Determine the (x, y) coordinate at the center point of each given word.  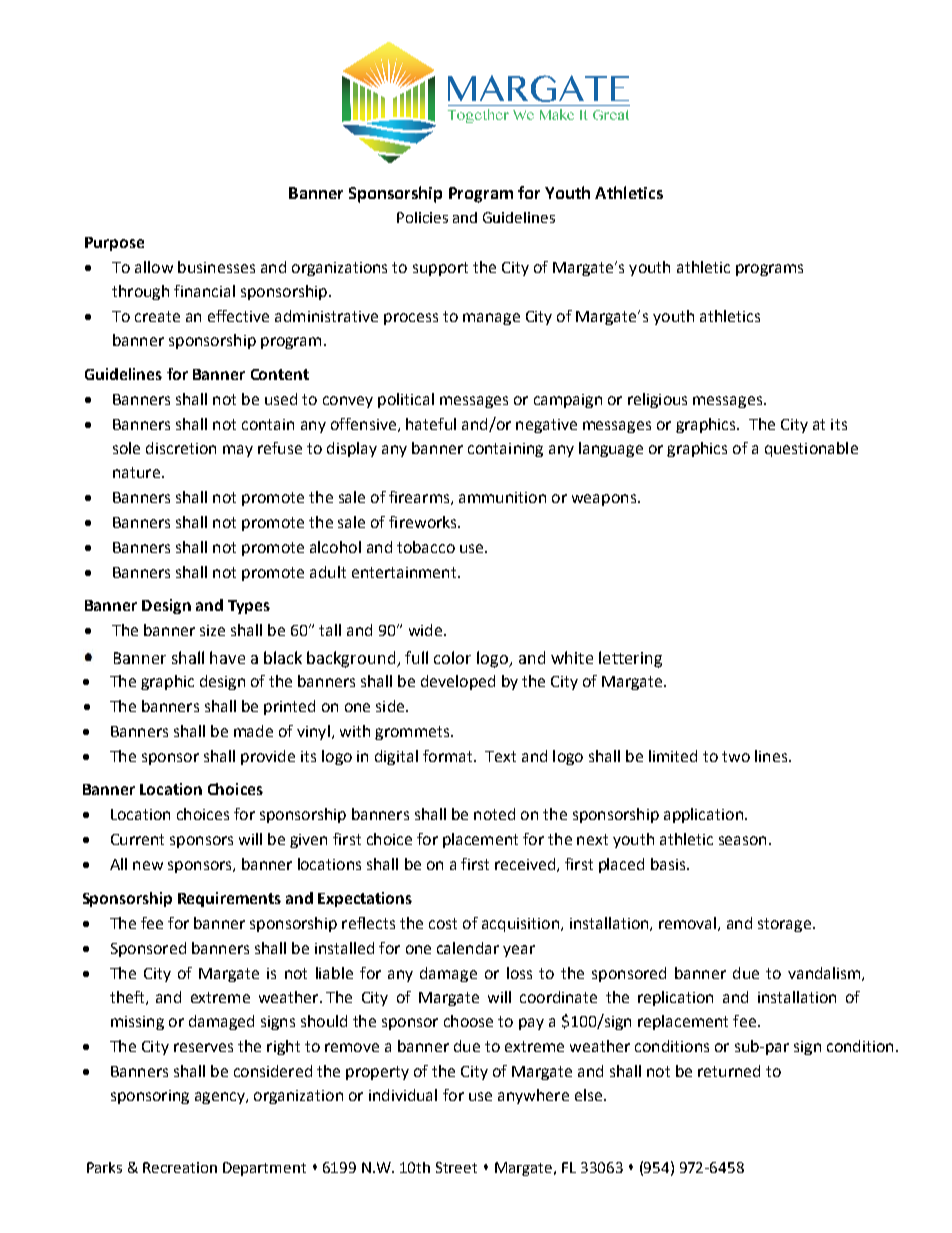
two (736, 756)
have (227, 657)
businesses (216, 267)
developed (458, 682)
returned (729, 1071)
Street (456, 1167)
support (440, 269)
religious (657, 400)
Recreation (180, 1167)
